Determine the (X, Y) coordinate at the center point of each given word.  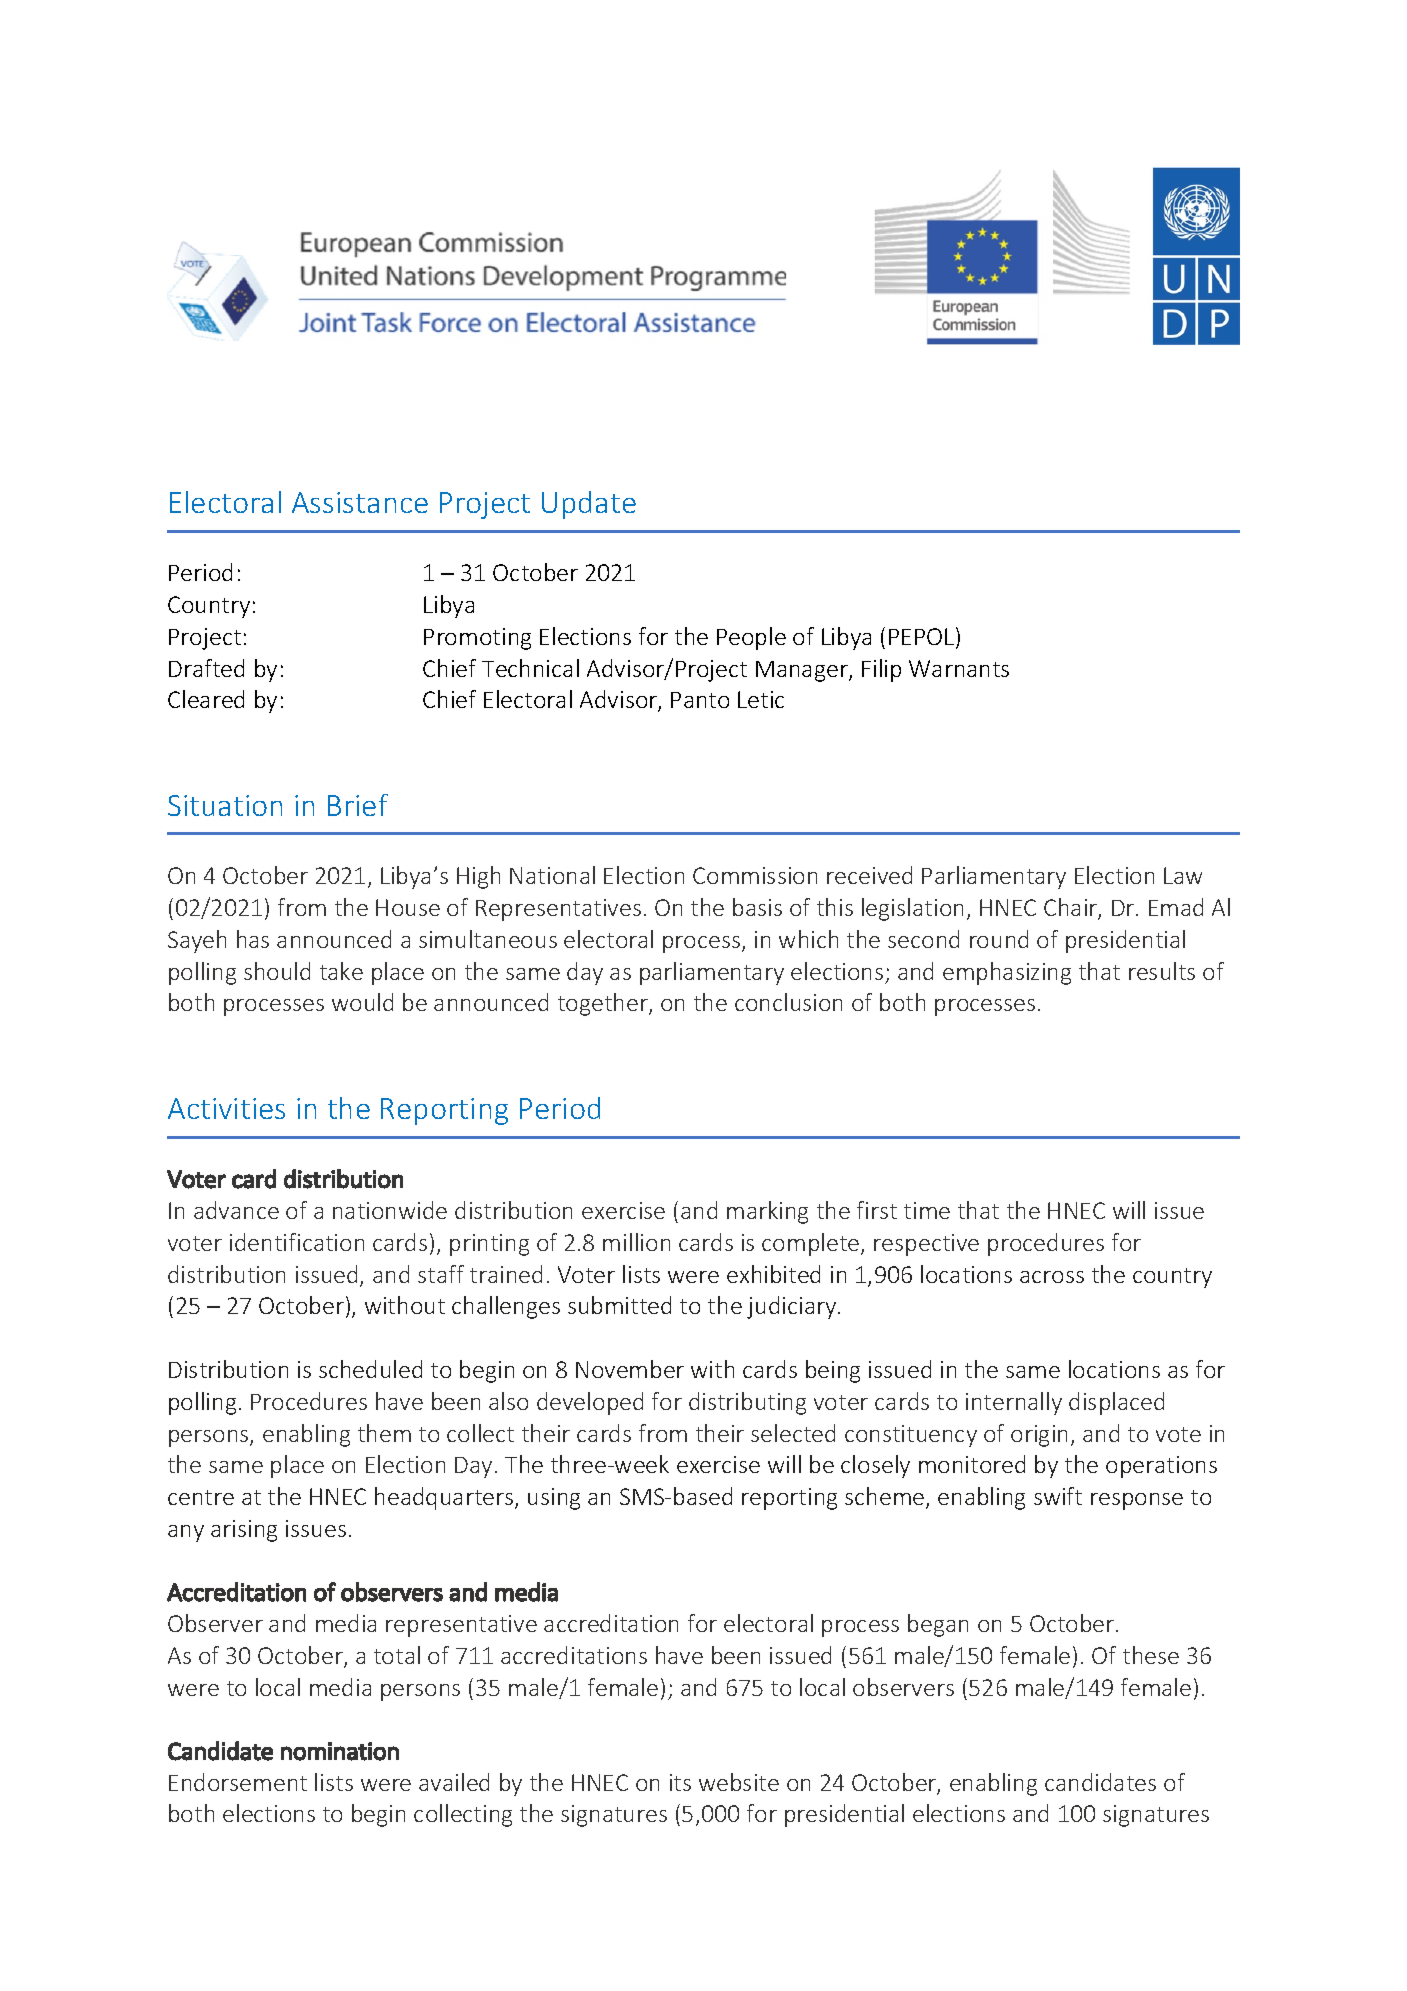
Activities (226, 1108)
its (680, 1782)
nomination (340, 1751)
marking (767, 1212)
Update (589, 505)
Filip (881, 670)
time (927, 1210)
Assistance (360, 502)
